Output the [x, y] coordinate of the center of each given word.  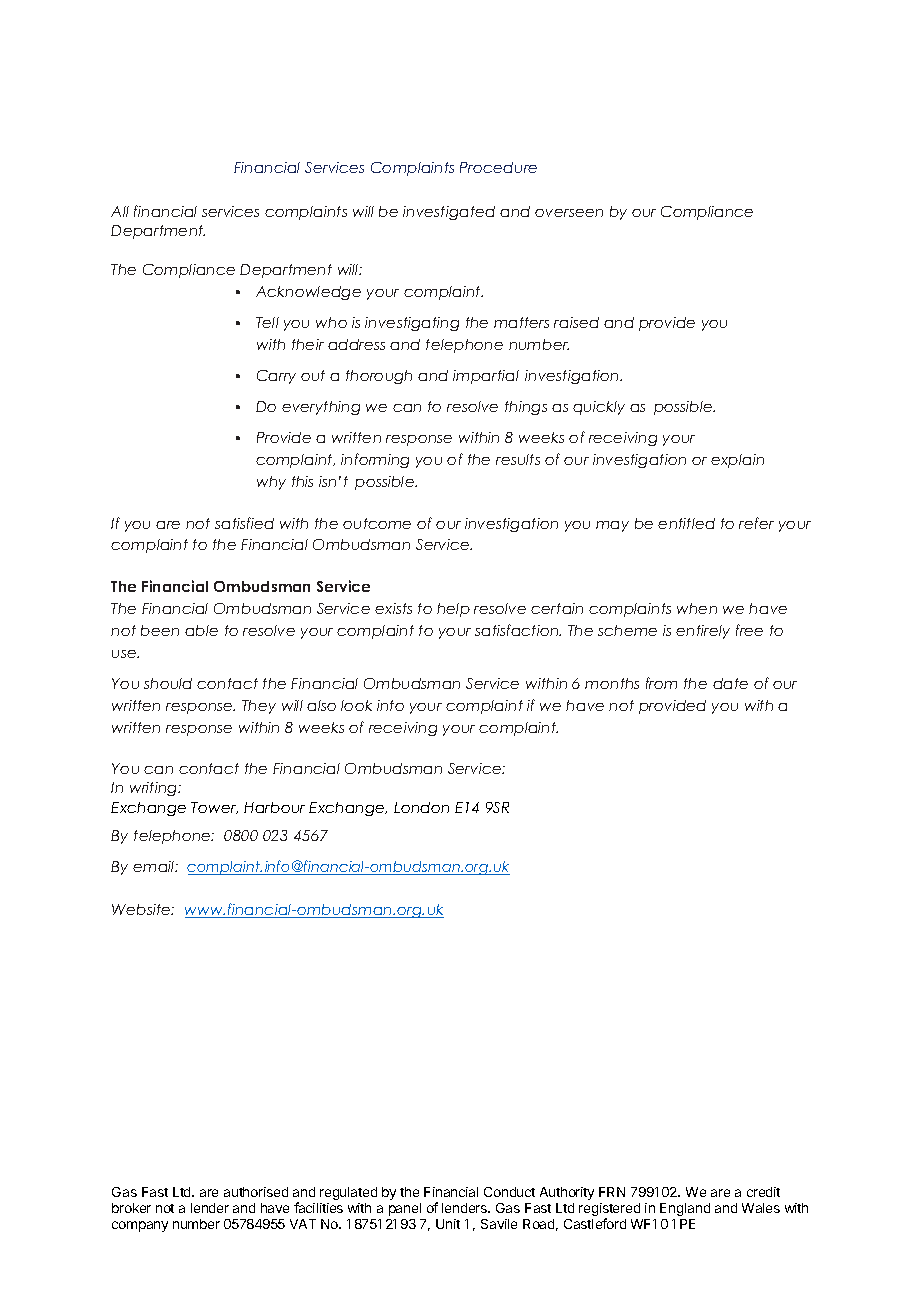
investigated [449, 213]
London [421, 807]
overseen [569, 213]
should [168, 683]
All [120, 211]
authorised [256, 1192]
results [518, 459]
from [661, 683]
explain [737, 461]
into [390, 705]
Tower [214, 808]
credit [763, 1192]
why [271, 483]
